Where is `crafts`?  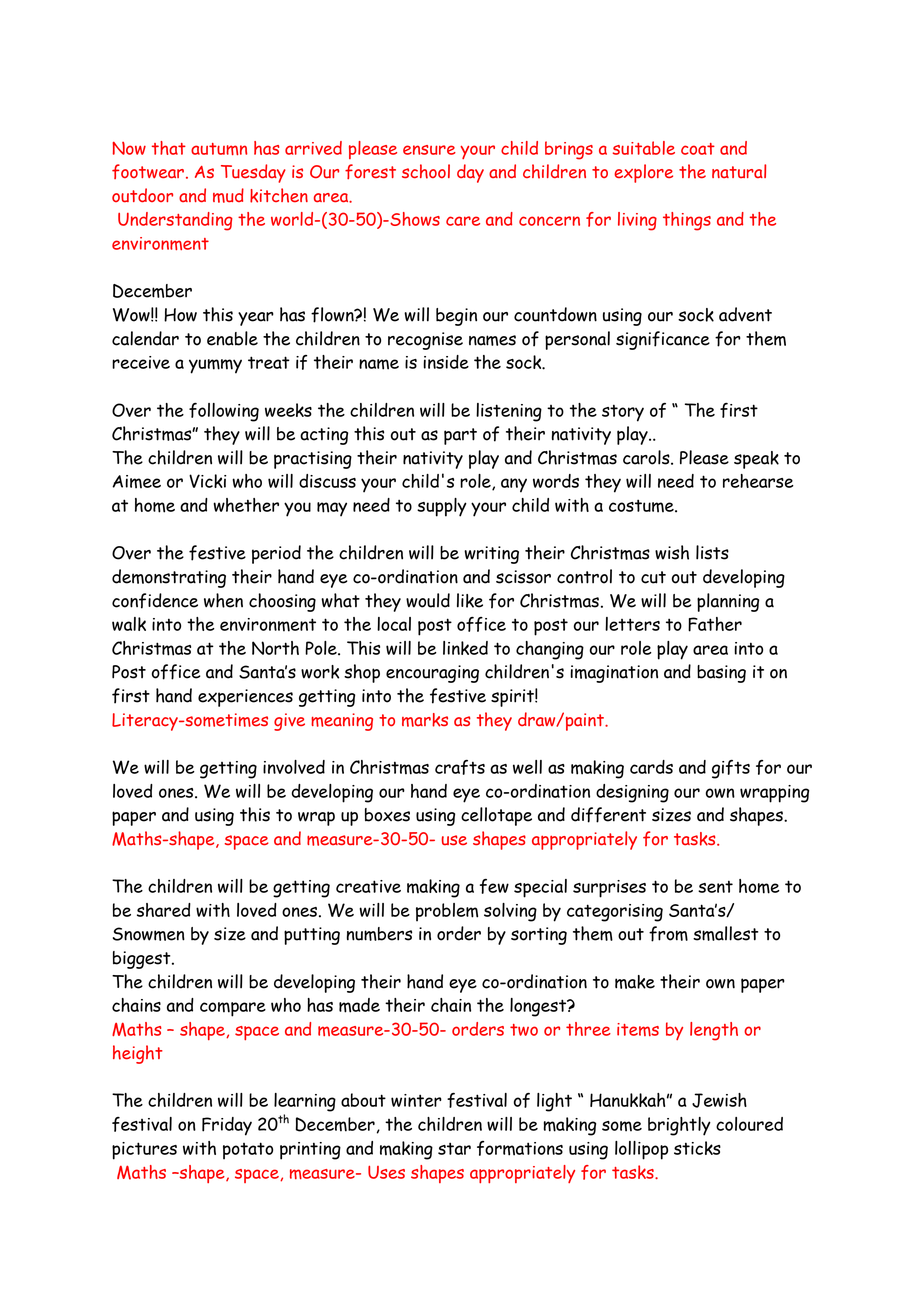
crafts is located at coordinates (460, 767).
